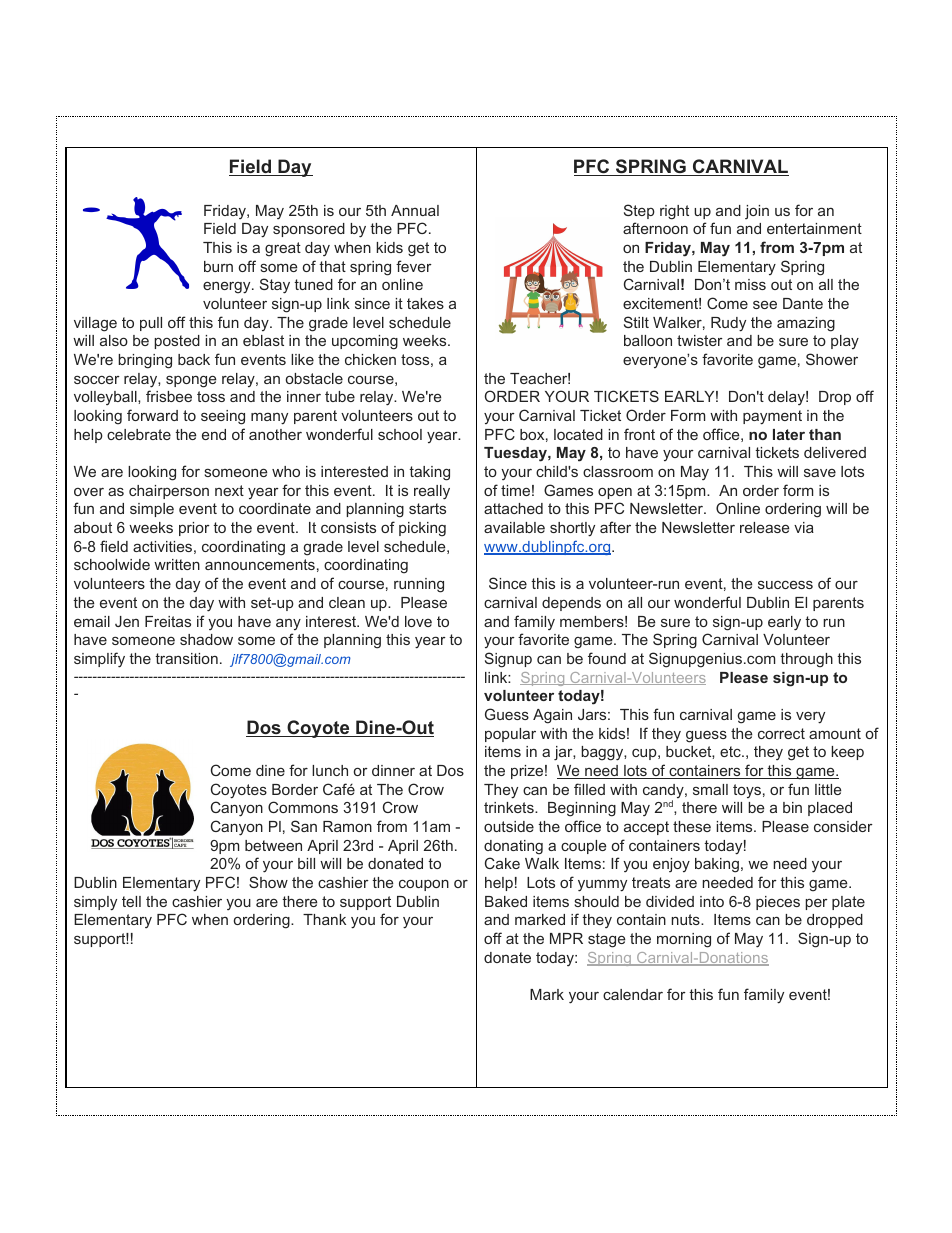 The width and height of the image is (952, 1233). What do you see at coordinates (186, 658) in the image?
I see `transition` at bounding box center [186, 658].
